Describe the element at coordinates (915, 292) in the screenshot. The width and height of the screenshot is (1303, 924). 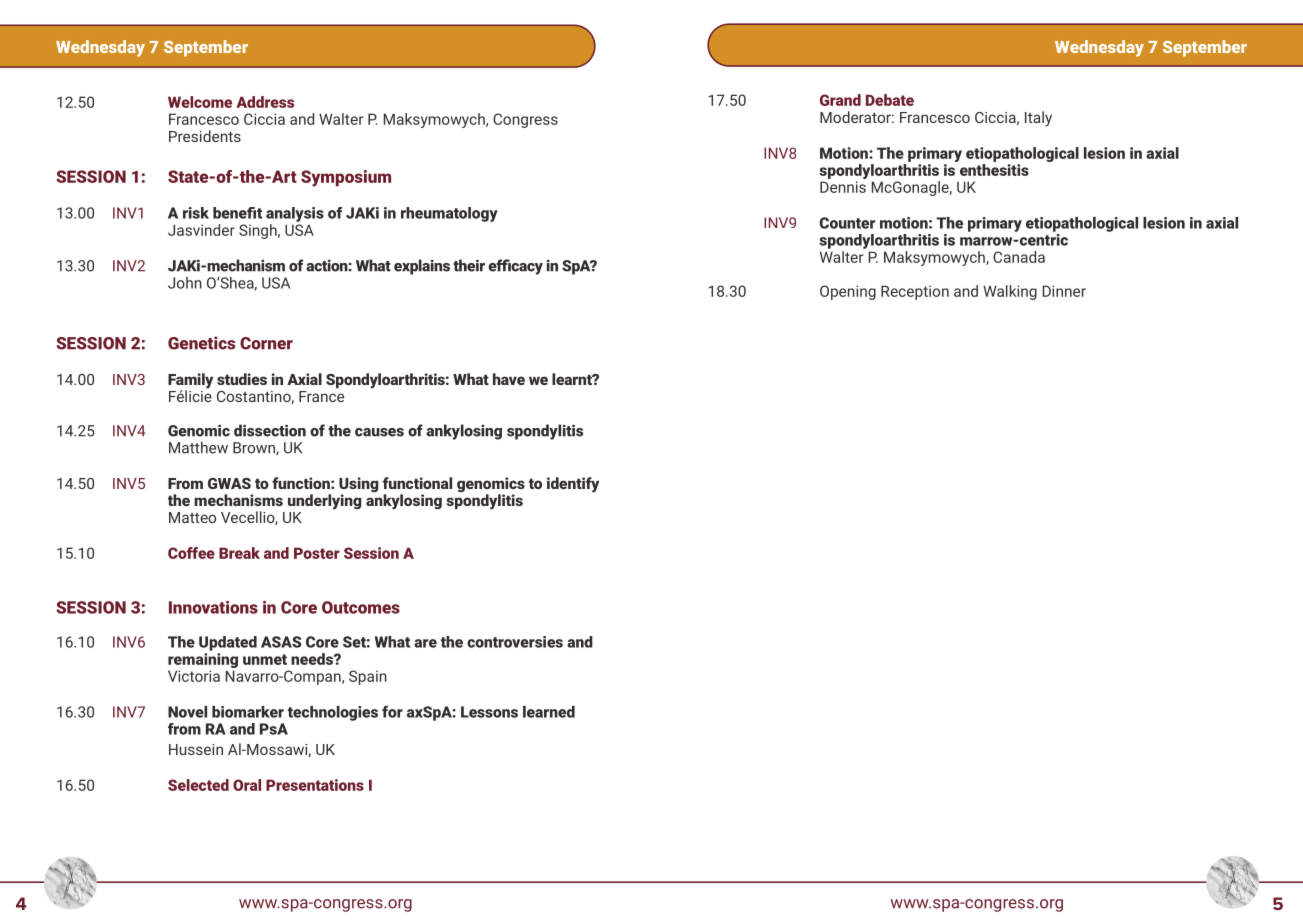
I see `Reception` at that location.
